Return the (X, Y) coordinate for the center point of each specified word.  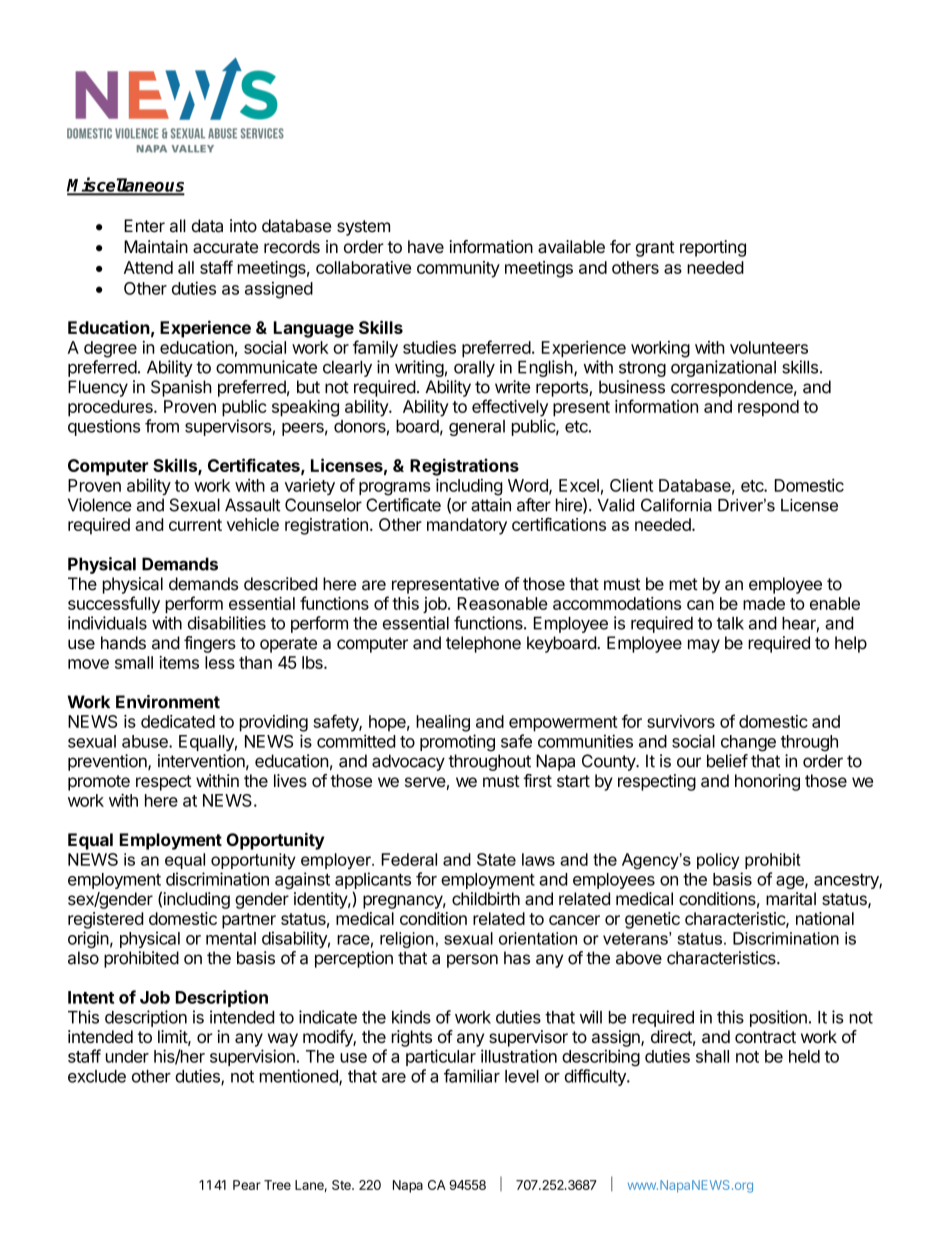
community (458, 269)
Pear (247, 1185)
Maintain (156, 247)
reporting (713, 248)
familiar (472, 1076)
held (804, 1056)
